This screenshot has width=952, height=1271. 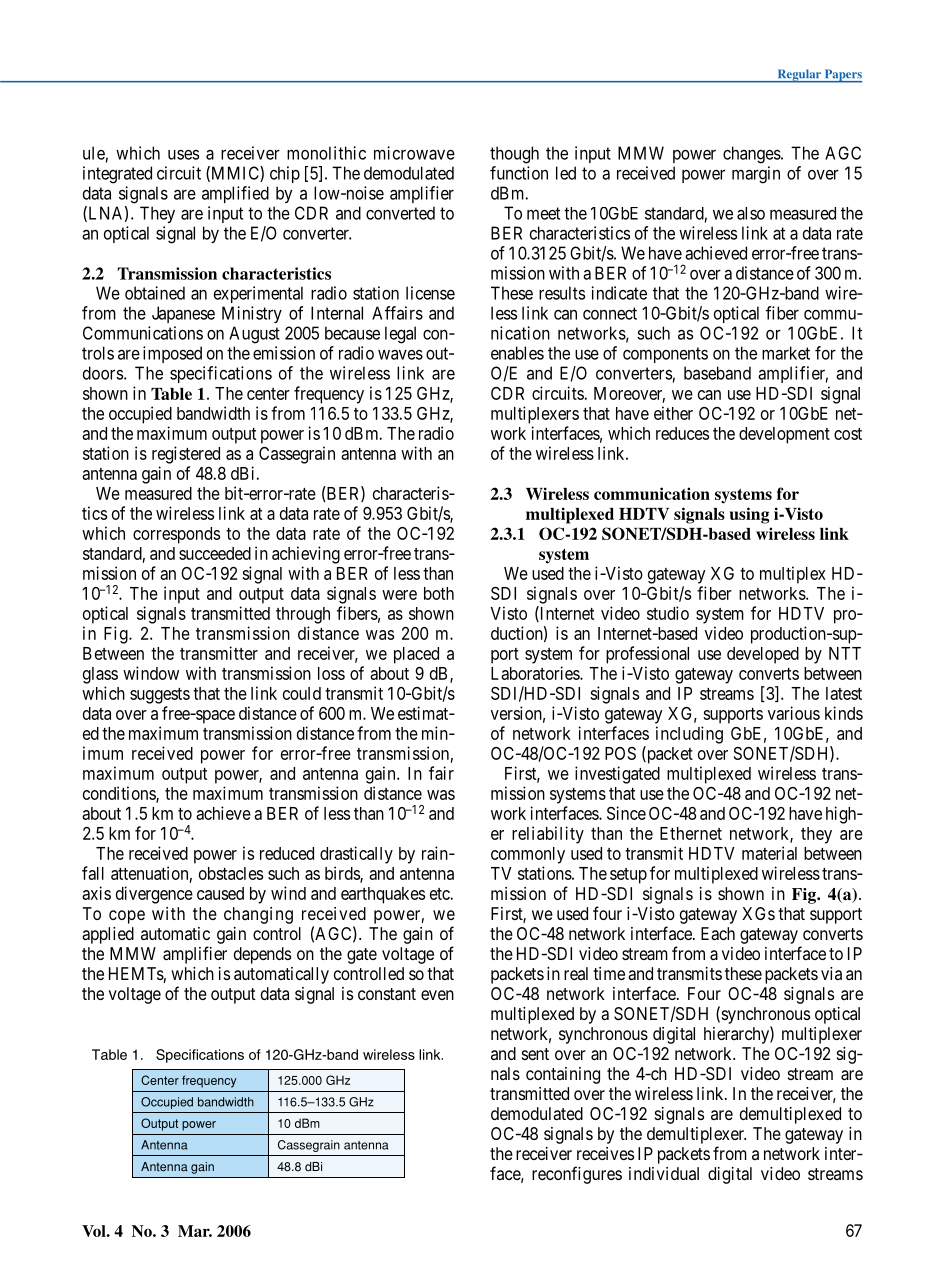 I want to click on depends, so click(x=262, y=955).
